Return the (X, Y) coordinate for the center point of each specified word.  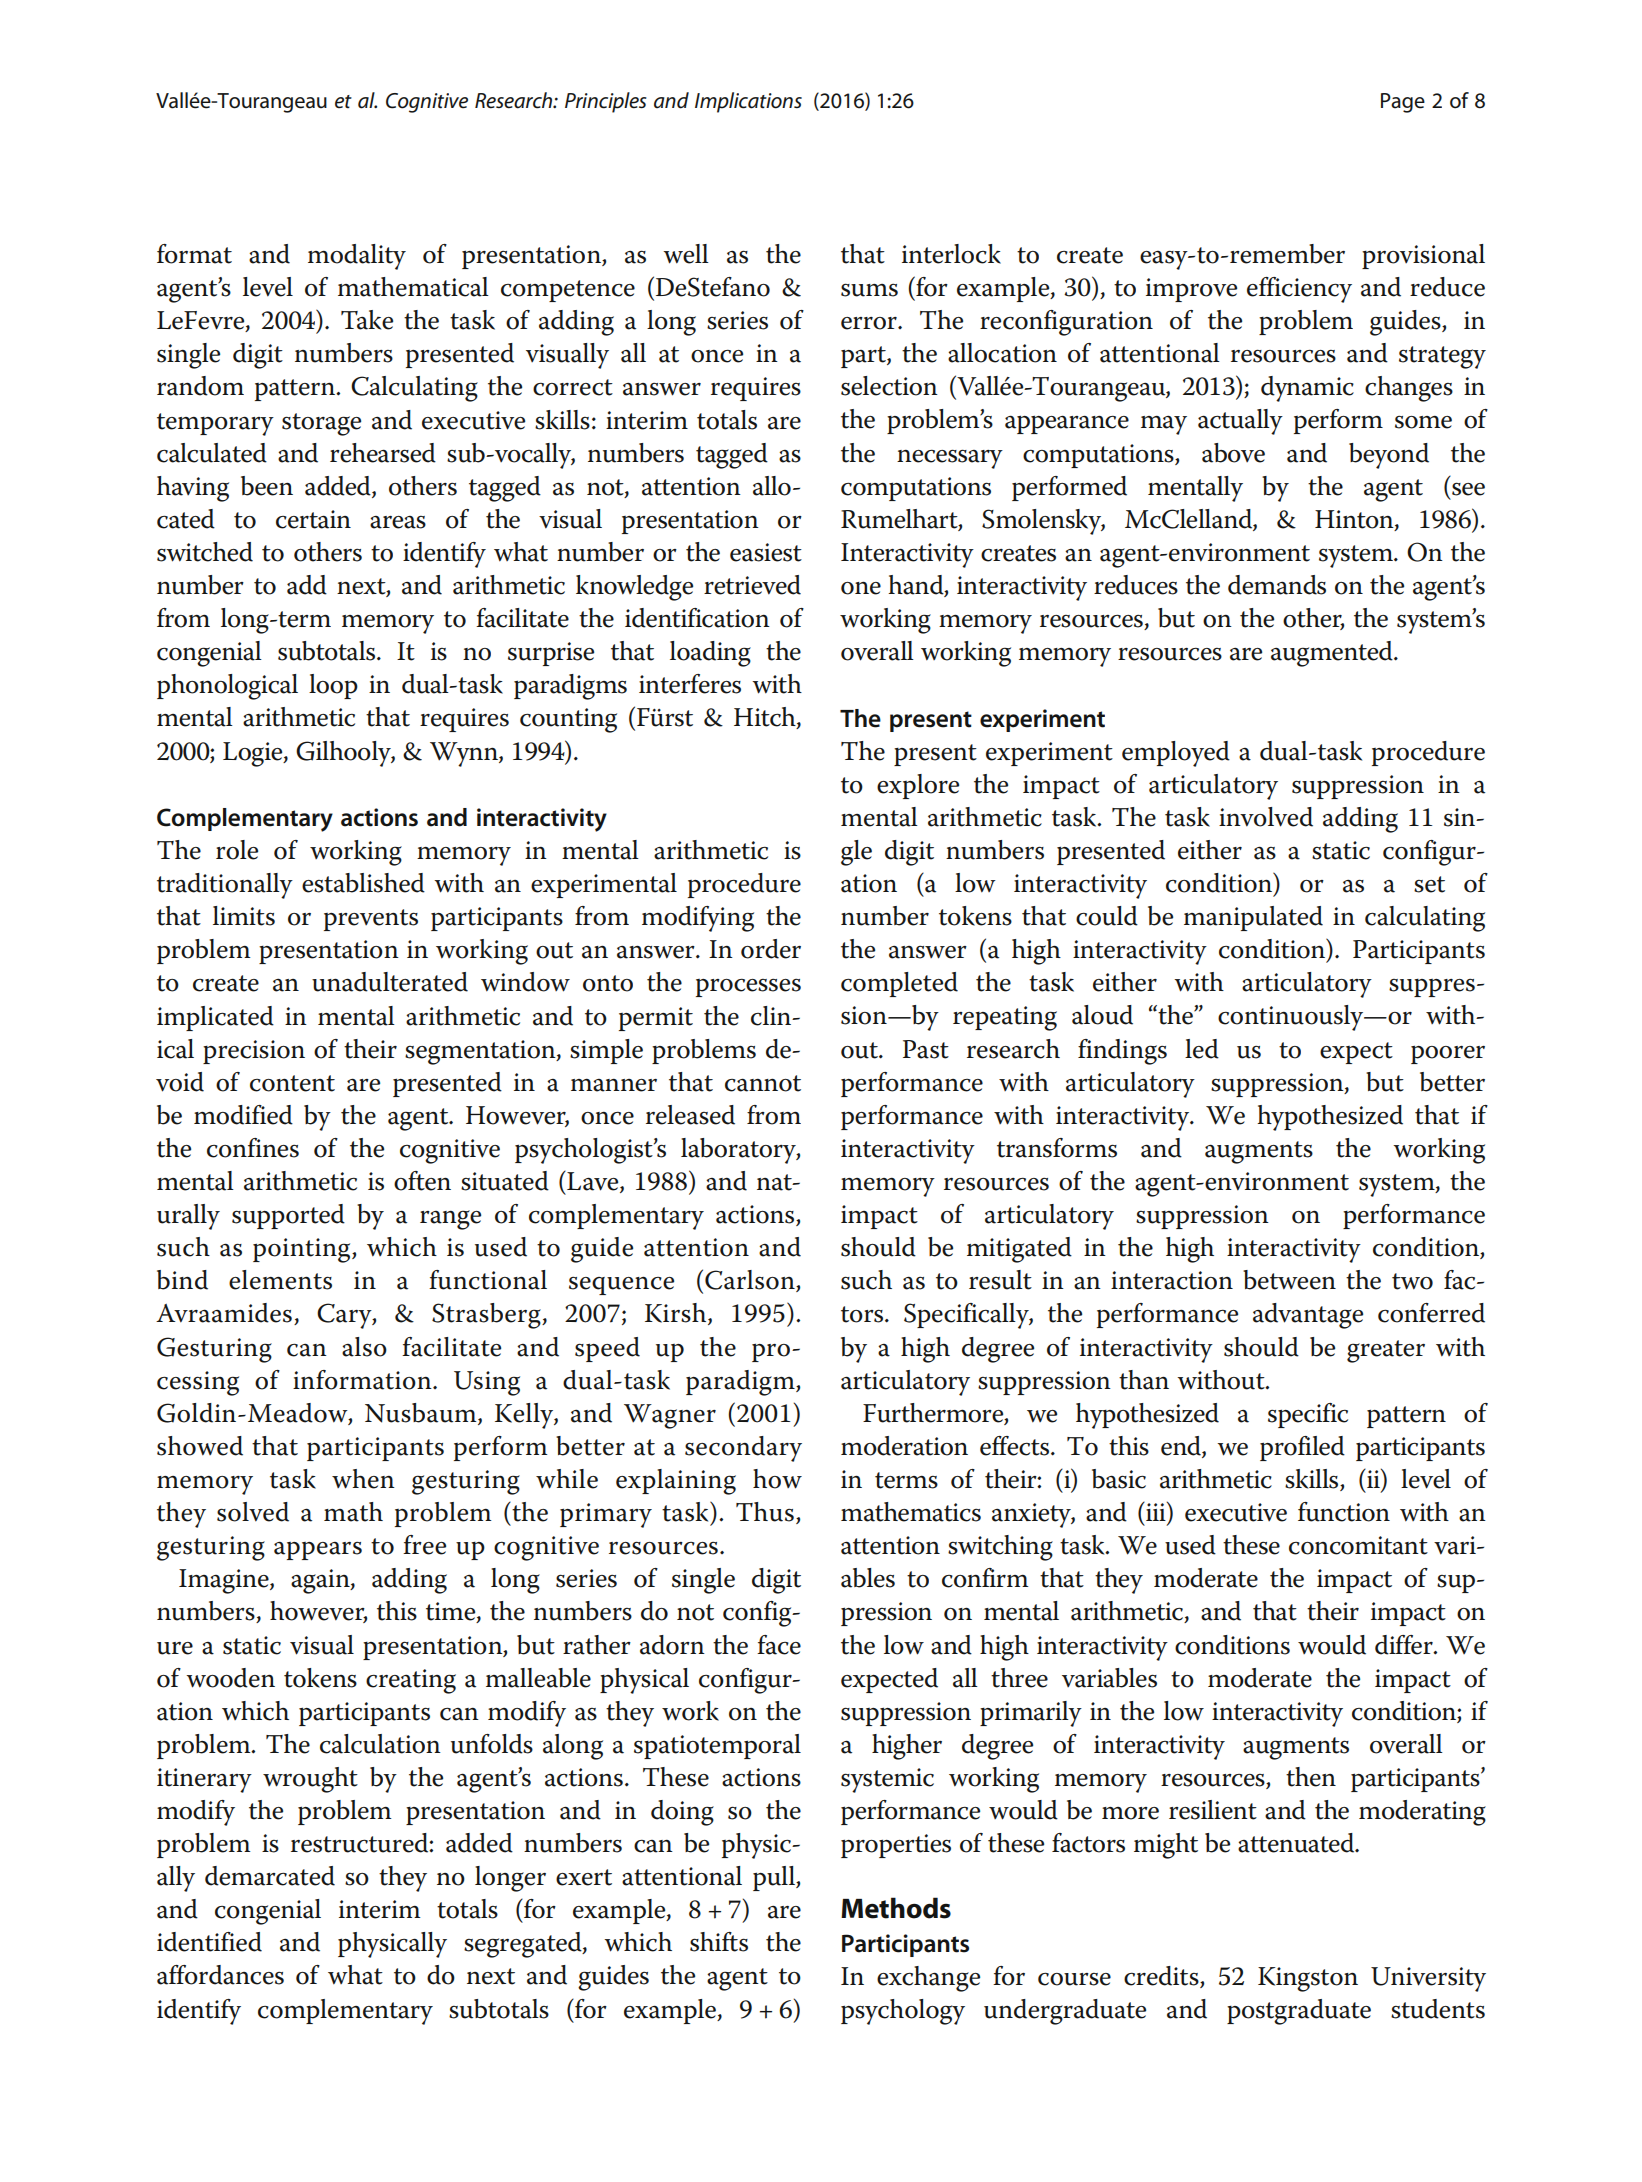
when (363, 1479)
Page (1403, 103)
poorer (1448, 1054)
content (292, 1083)
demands (1277, 585)
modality (357, 257)
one (861, 588)
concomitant (1358, 1545)
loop (333, 686)
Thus (765, 1512)
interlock (951, 254)
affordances (220, 1975)
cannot (763, 1083)
